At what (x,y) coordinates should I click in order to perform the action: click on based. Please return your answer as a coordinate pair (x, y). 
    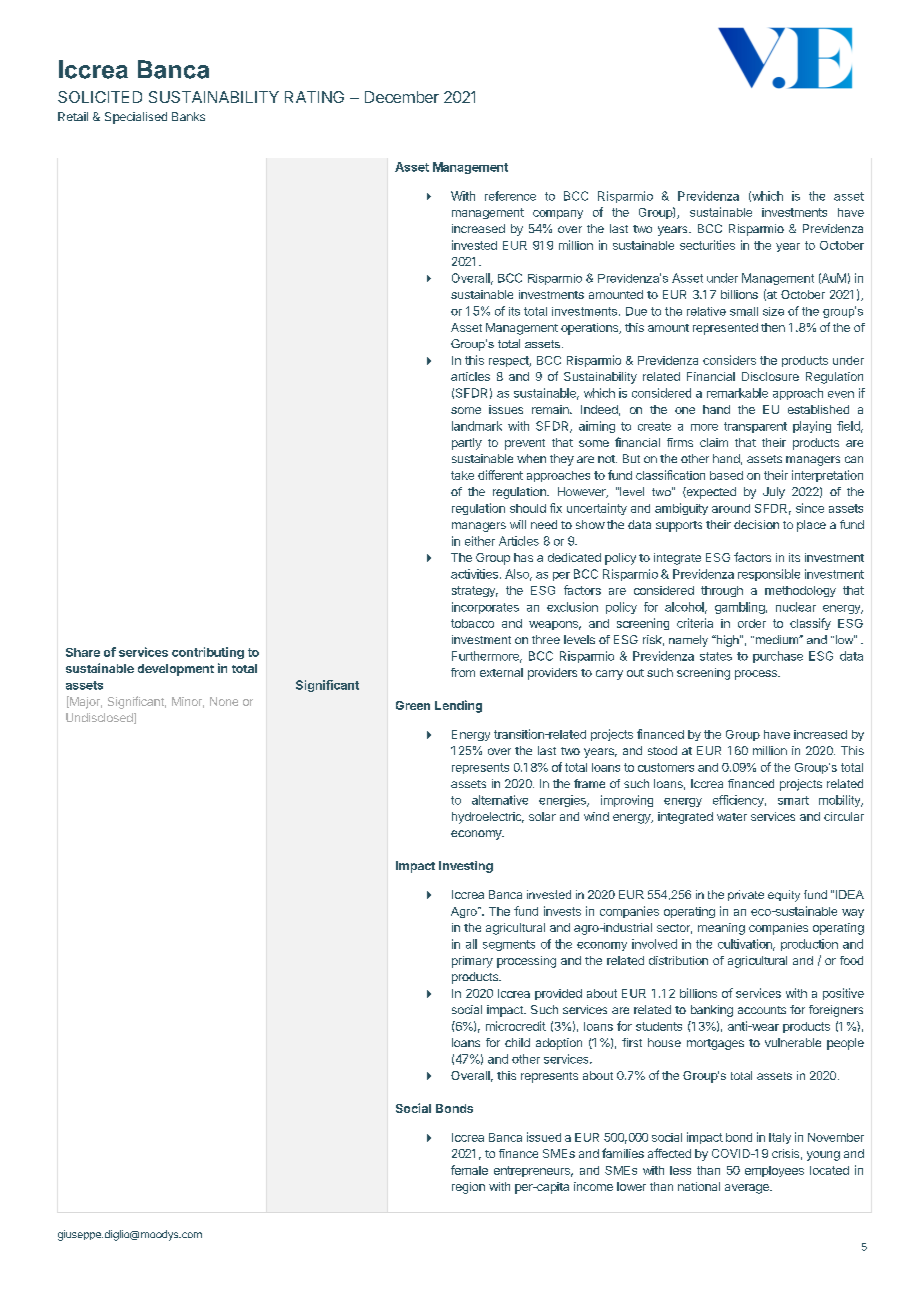
    Looking at the image, I should click on (726, 475).
